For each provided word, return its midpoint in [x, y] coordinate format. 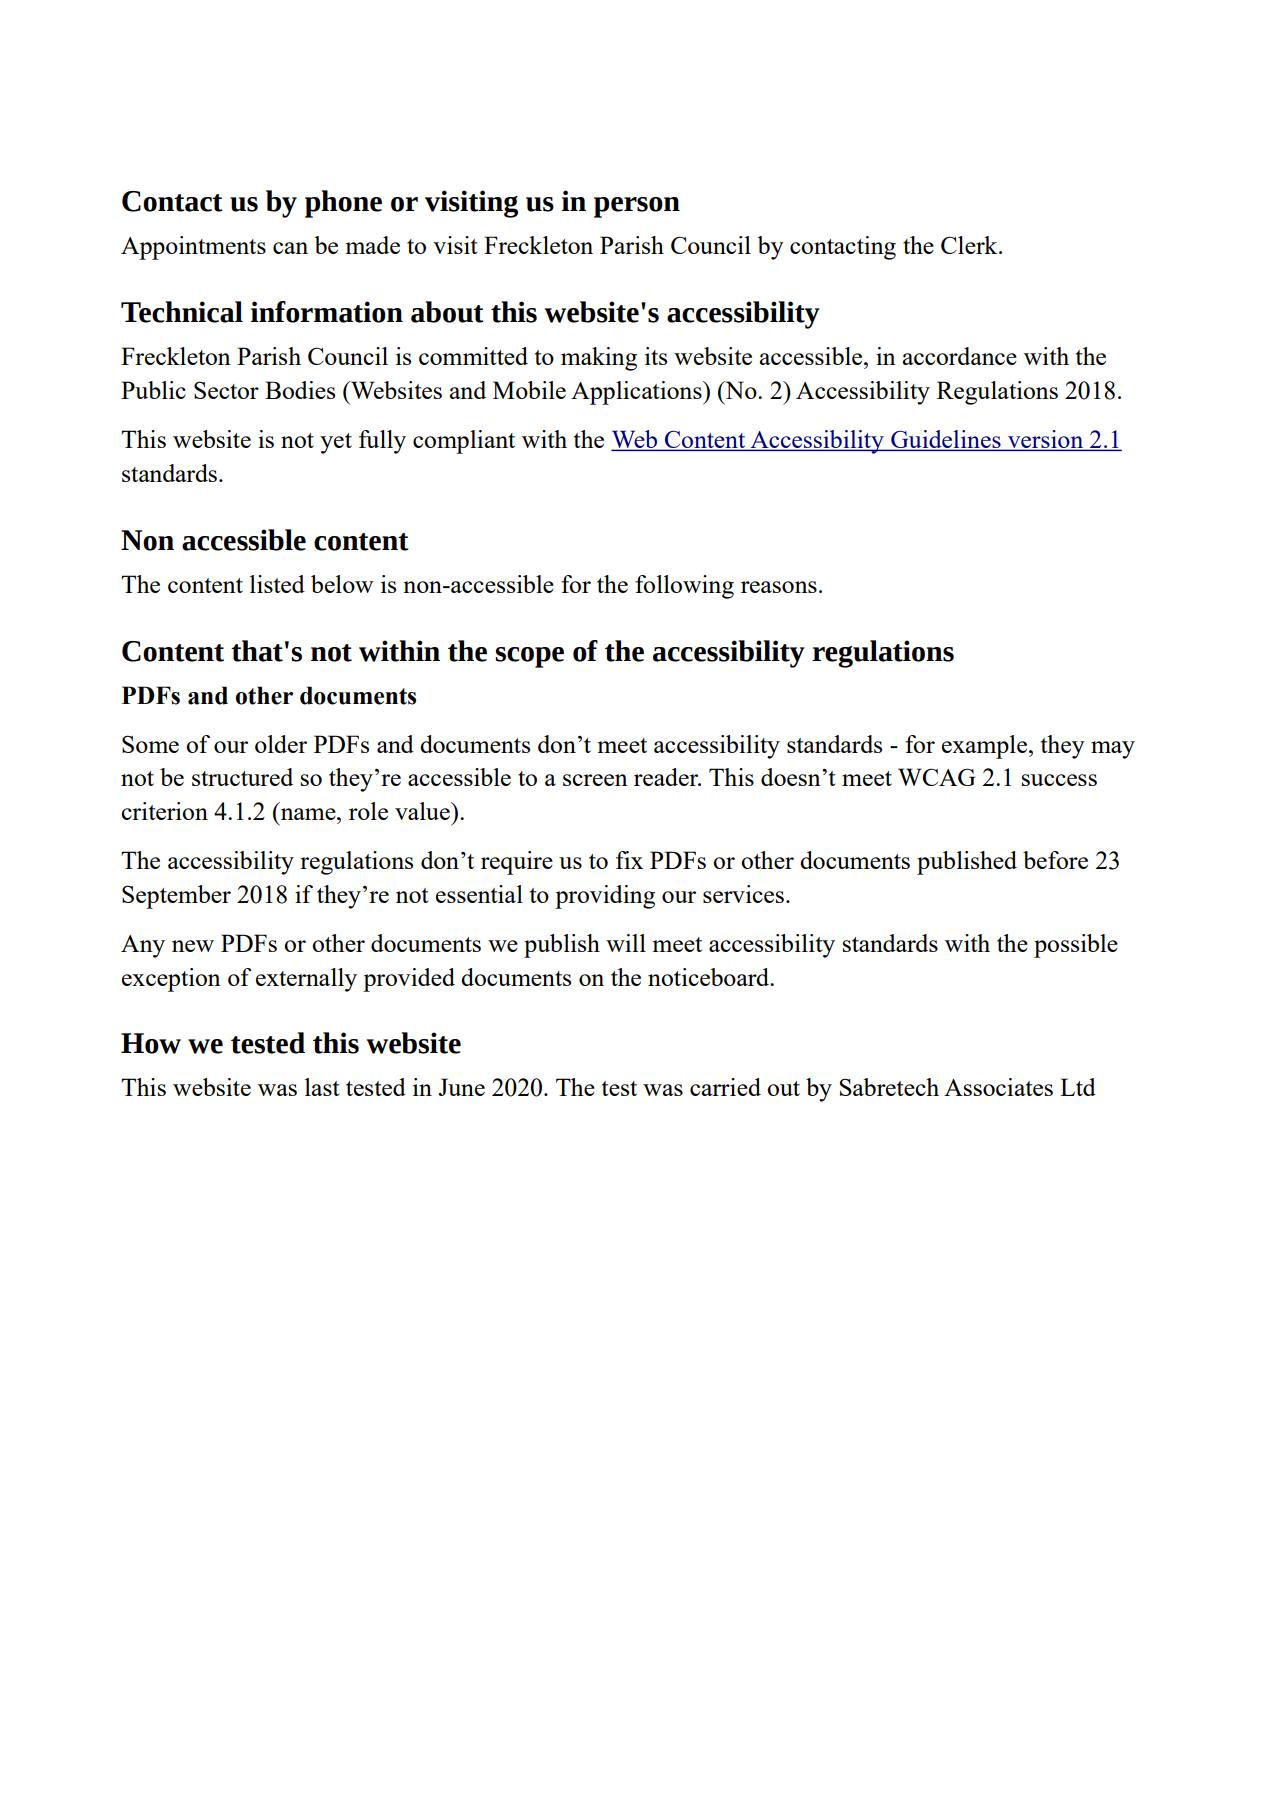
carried [725, 1087]
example [986, 747]
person [637, 207]
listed [277, 584]
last [322, 1087]
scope [530, 657]
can [290, 248]
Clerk [970, 245]
